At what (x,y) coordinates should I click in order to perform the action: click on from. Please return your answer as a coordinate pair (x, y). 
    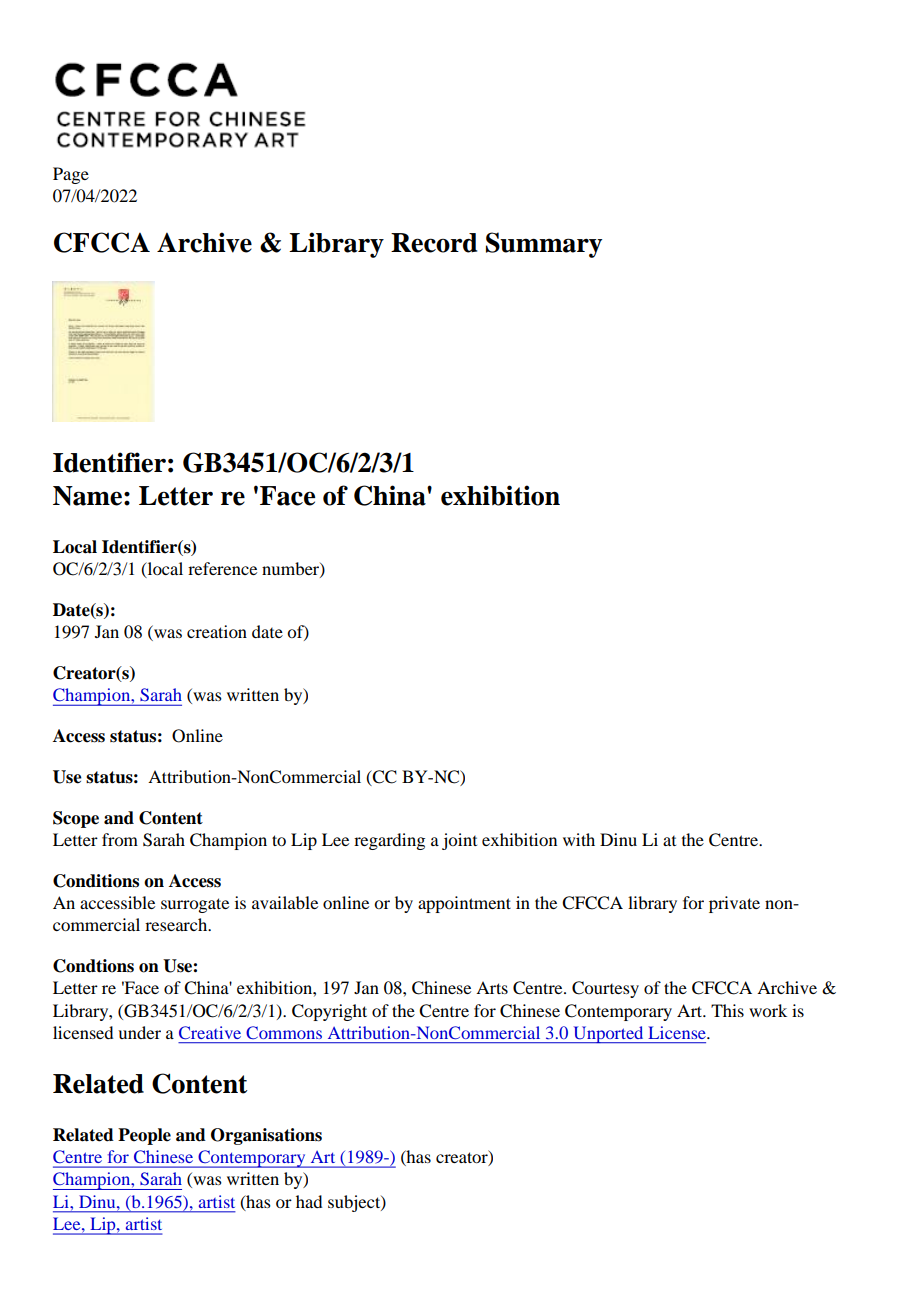
    Looking at the image, I should click on (120, 839).
